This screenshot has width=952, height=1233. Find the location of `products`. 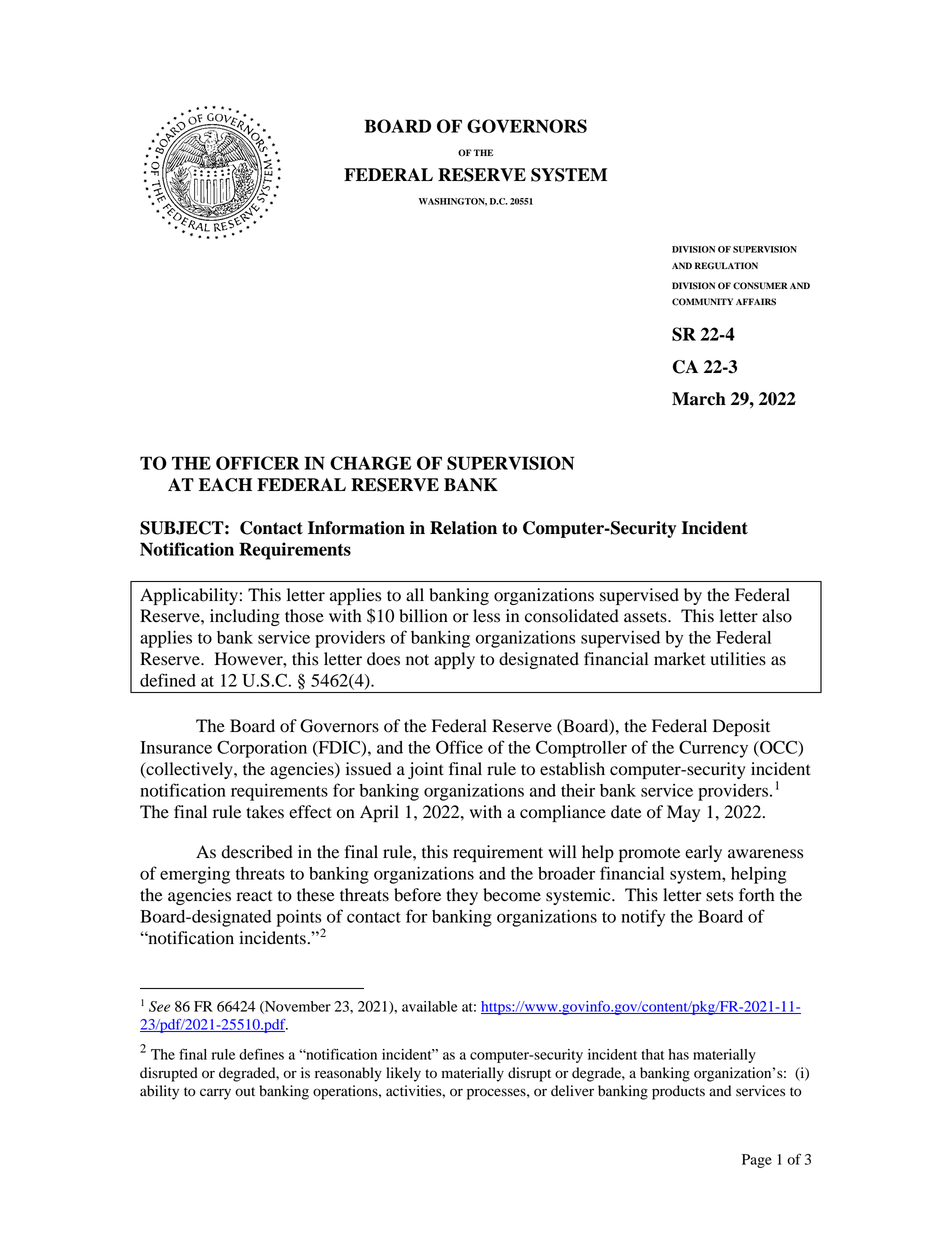

products is located at coordinates (678, 1092).
